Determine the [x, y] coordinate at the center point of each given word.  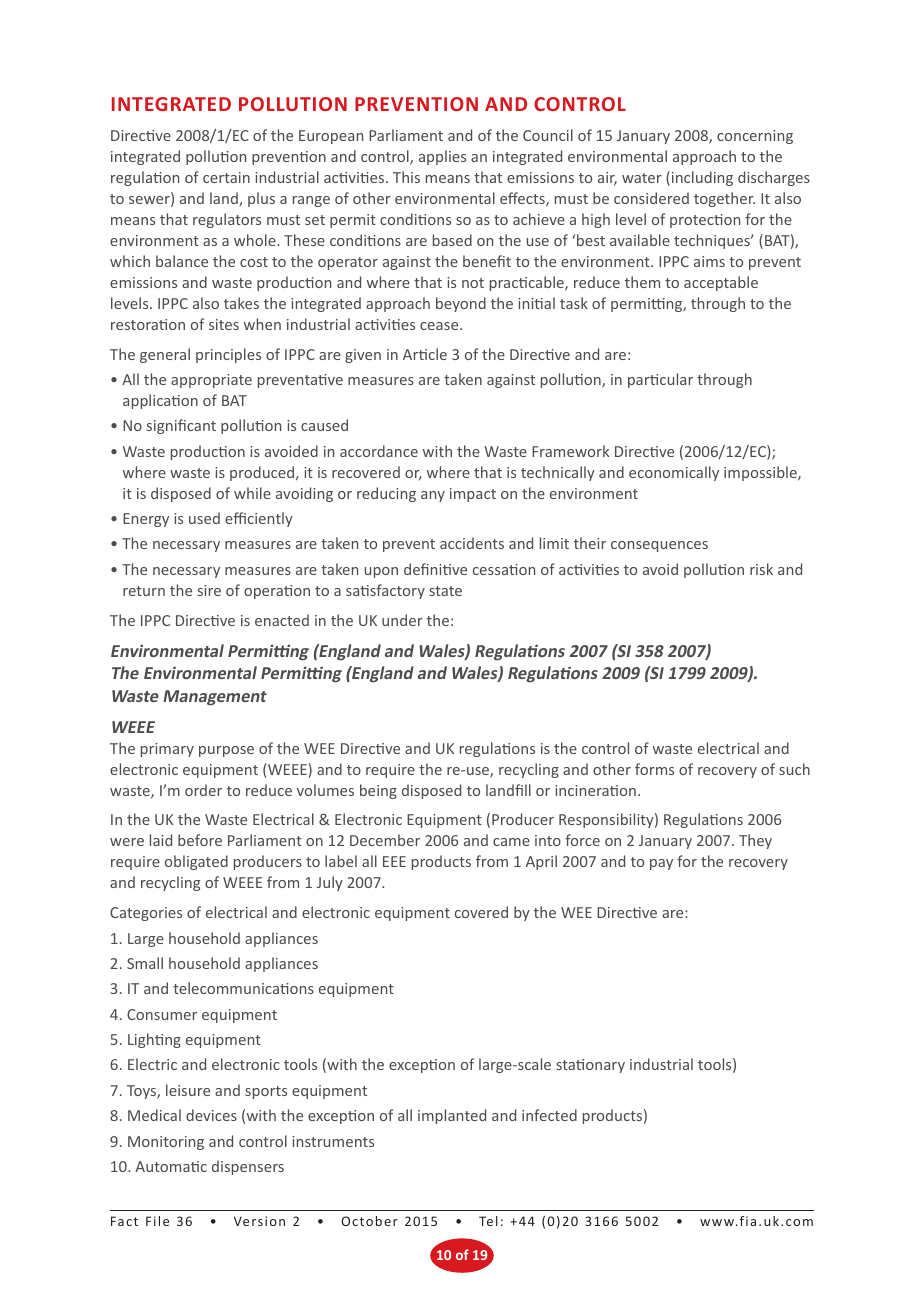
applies [442, 157]
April [541, 862]
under [402, 620]
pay [661, 864]
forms [654, 769]
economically [674, 473]
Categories [146, 914]
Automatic [171, 1166]
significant [181, 426]
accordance [379, 451]
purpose [226, 751]
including [701, 178]
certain [226, 177]
